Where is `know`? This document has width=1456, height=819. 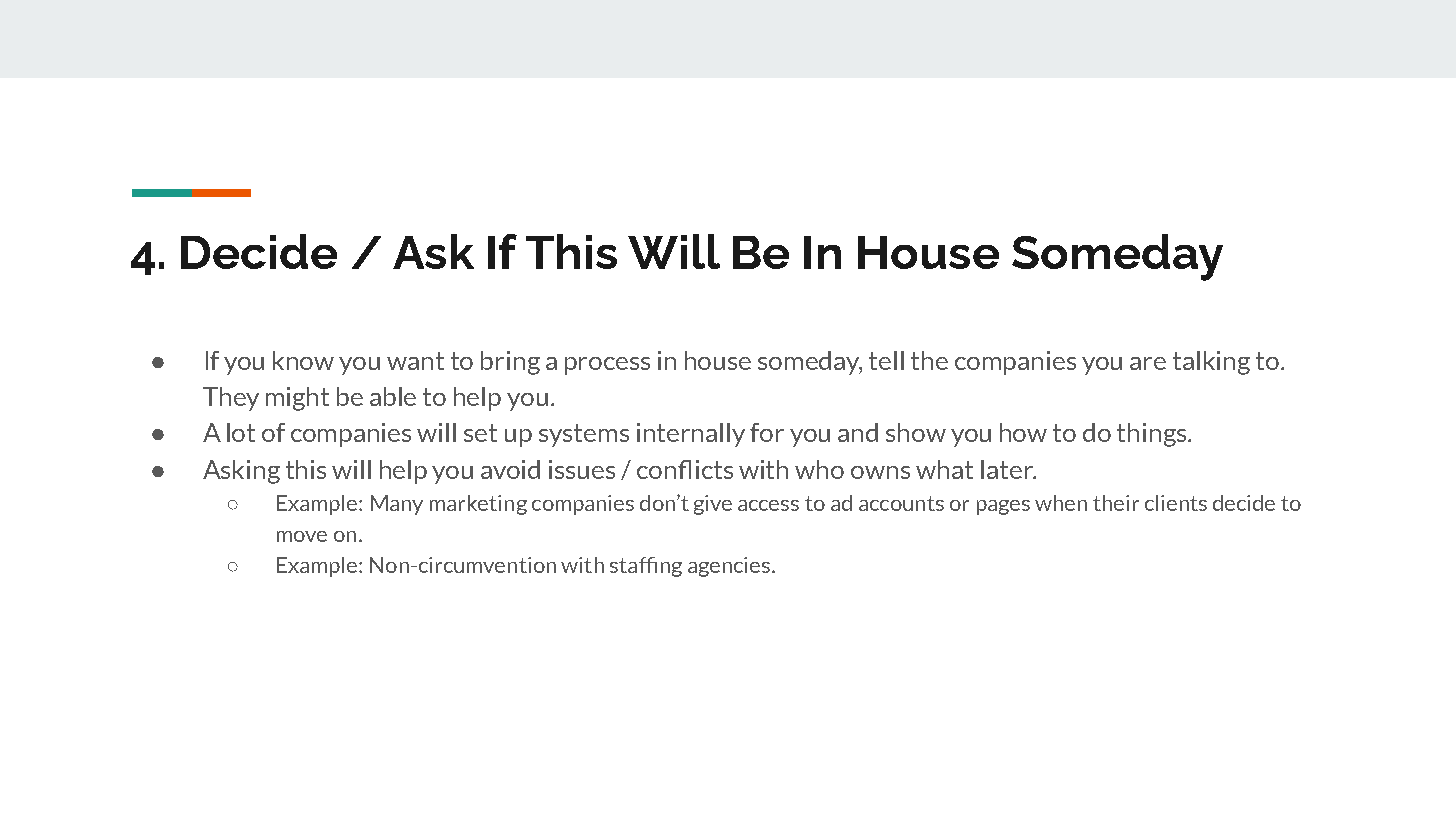
know is located at coordinates (303, 360).
